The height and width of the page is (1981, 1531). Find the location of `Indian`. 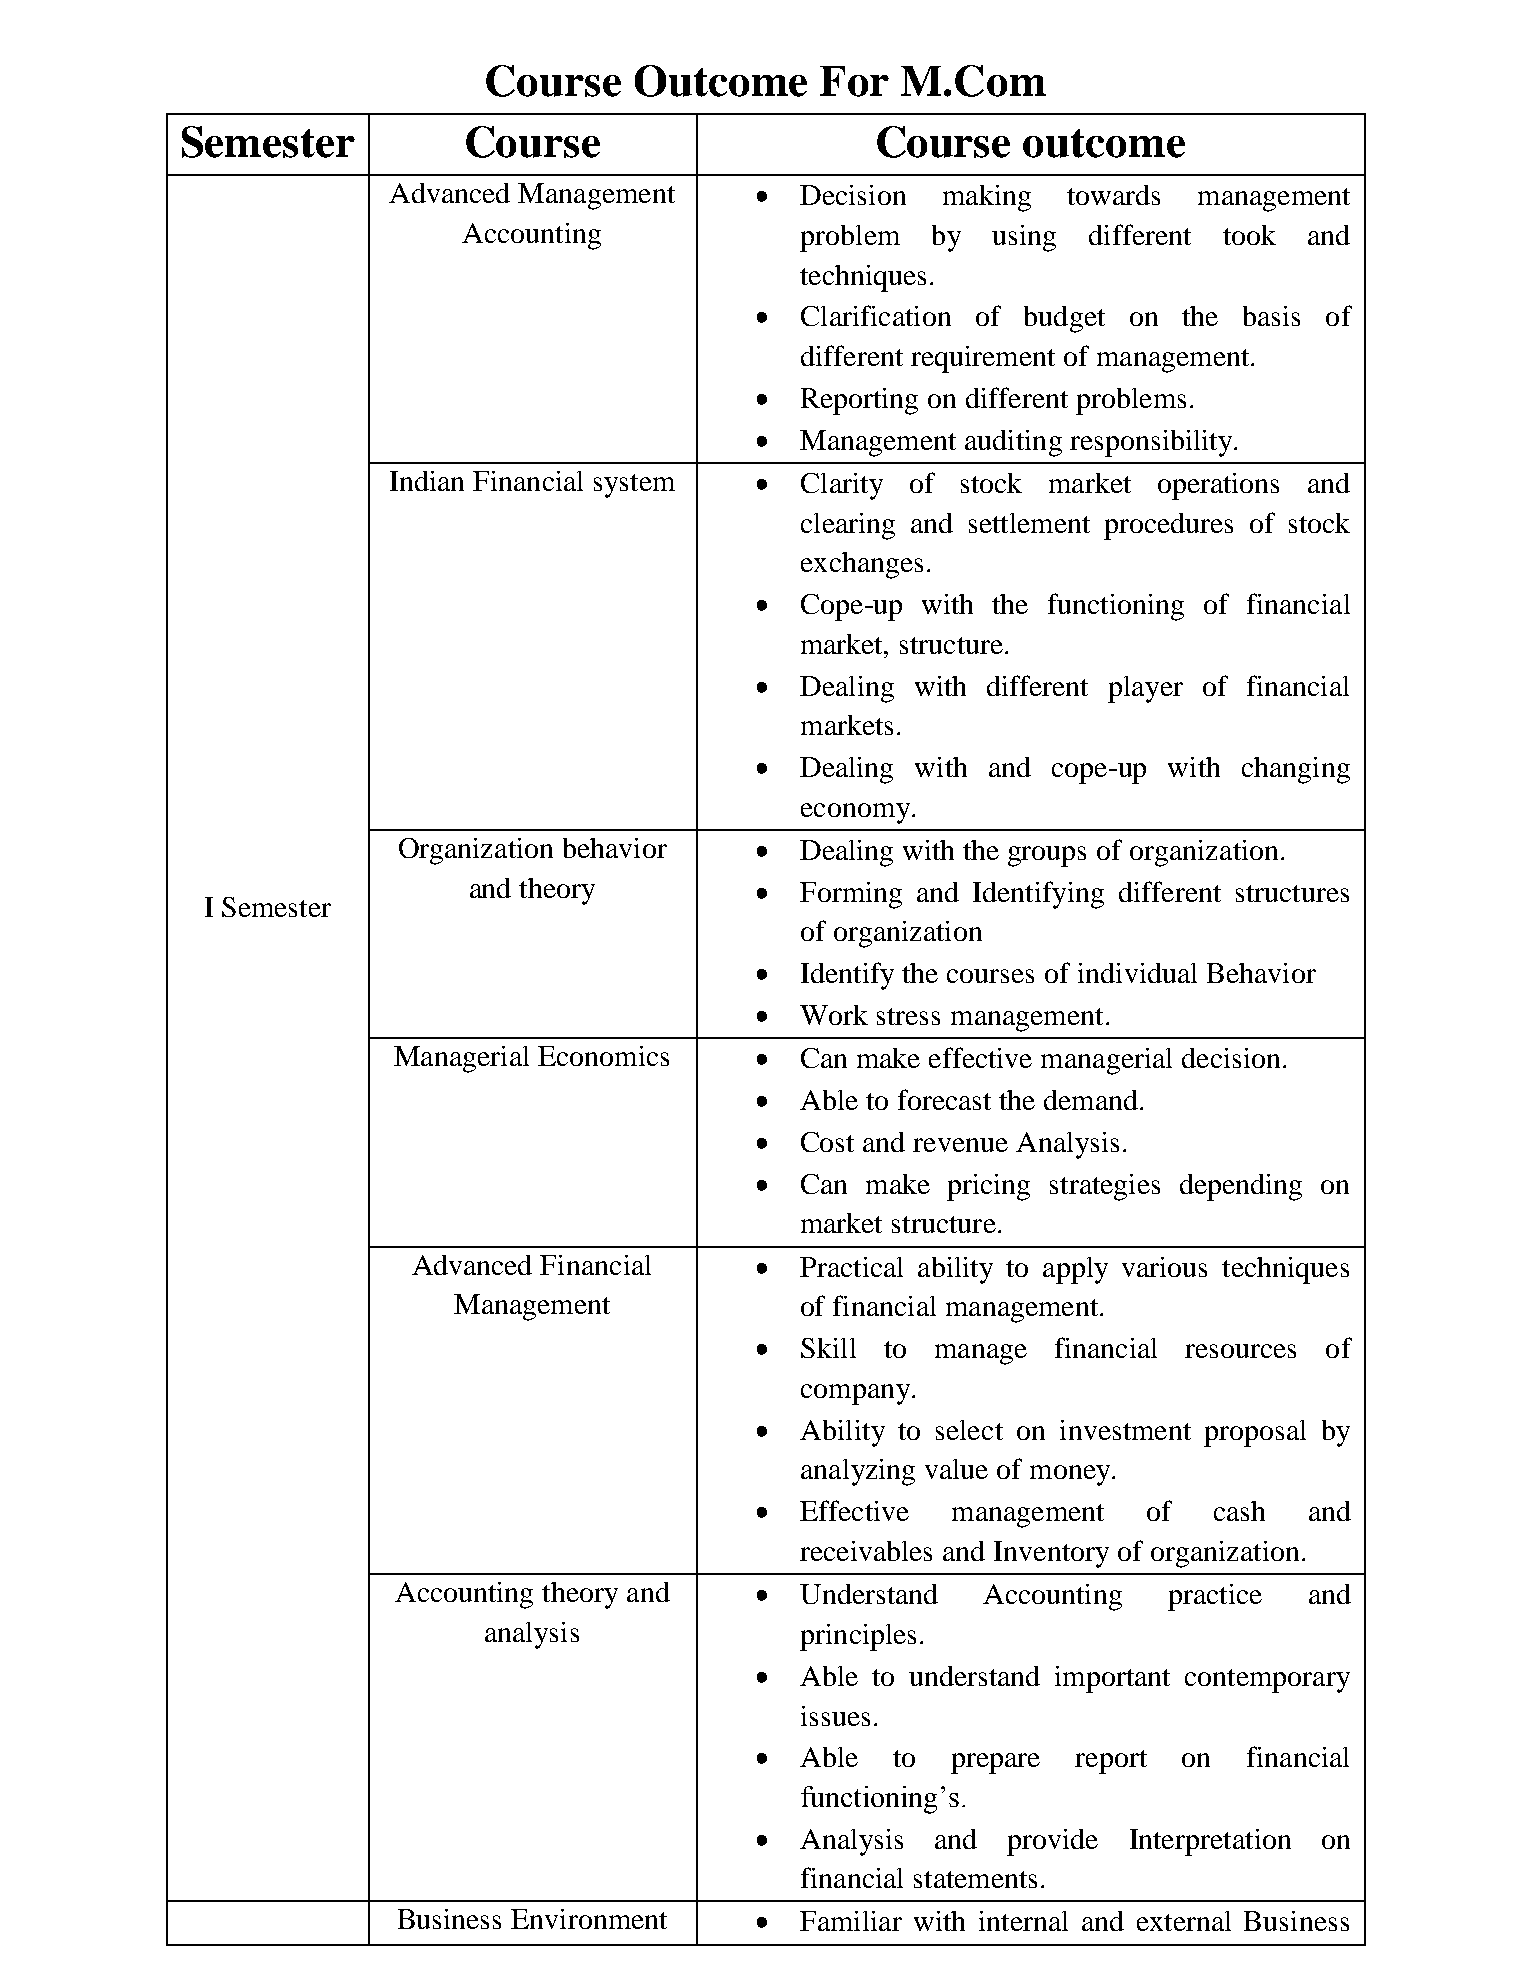

Indian is located at coordinates (427, 481).
